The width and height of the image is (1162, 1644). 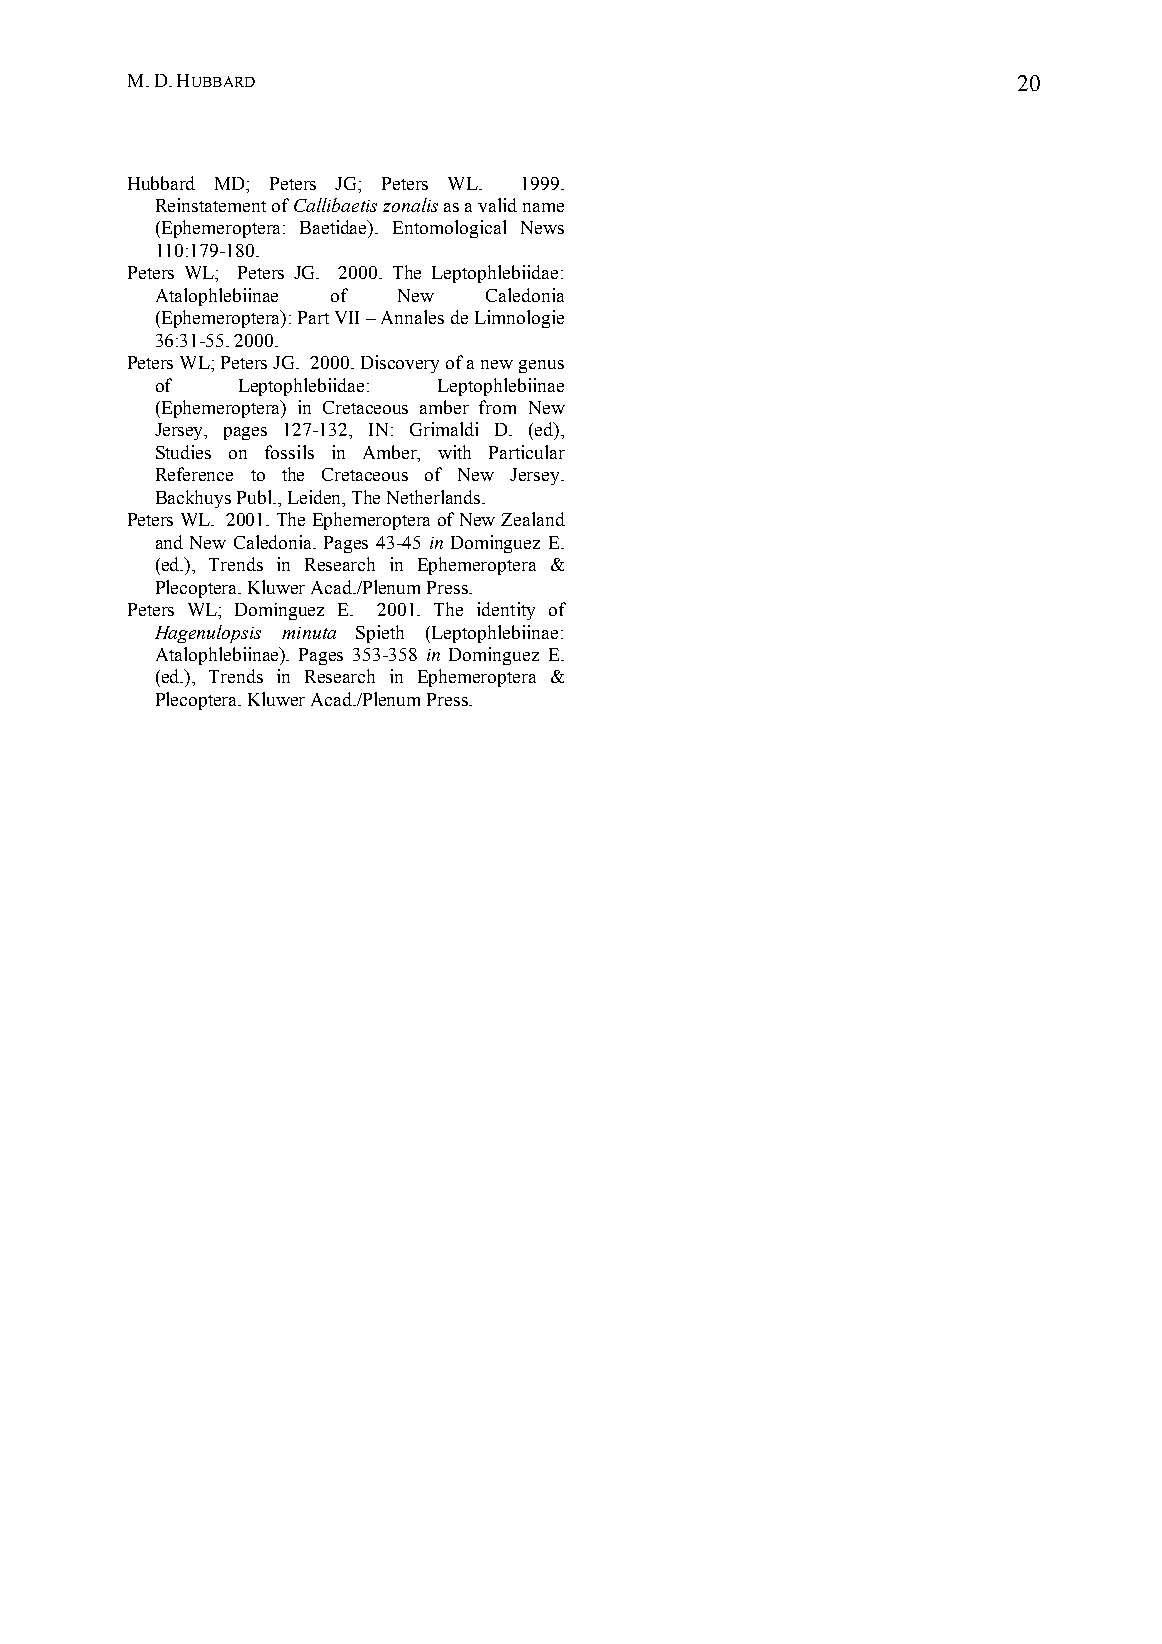 I want to click on Entomological, so click(x=449, y=229).
